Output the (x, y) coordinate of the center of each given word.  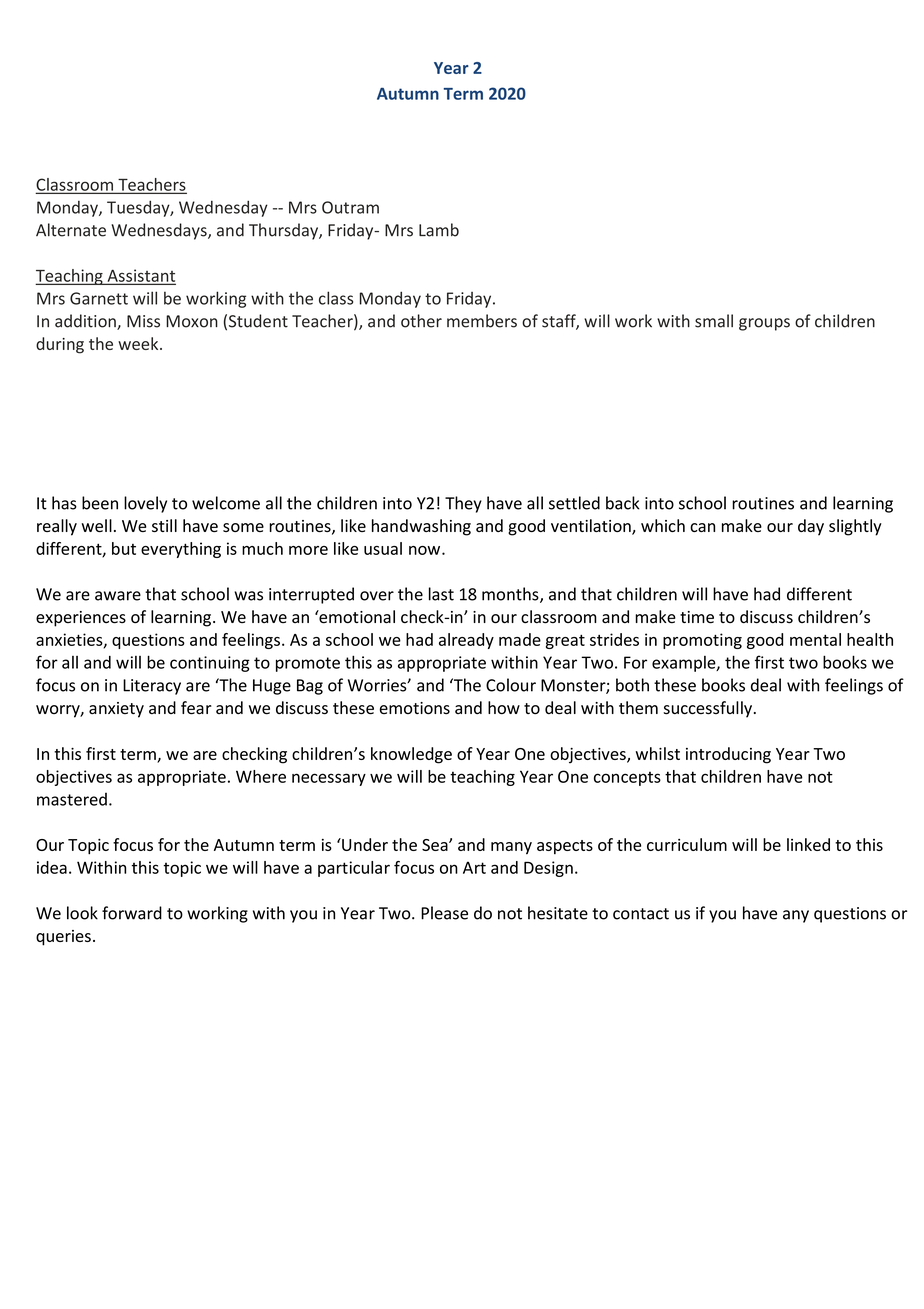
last (441, 594)
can (702, 527)
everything (181, 550)
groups (764, 324)
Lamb (439, 230)
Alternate (71, 230)
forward (132, 913)
